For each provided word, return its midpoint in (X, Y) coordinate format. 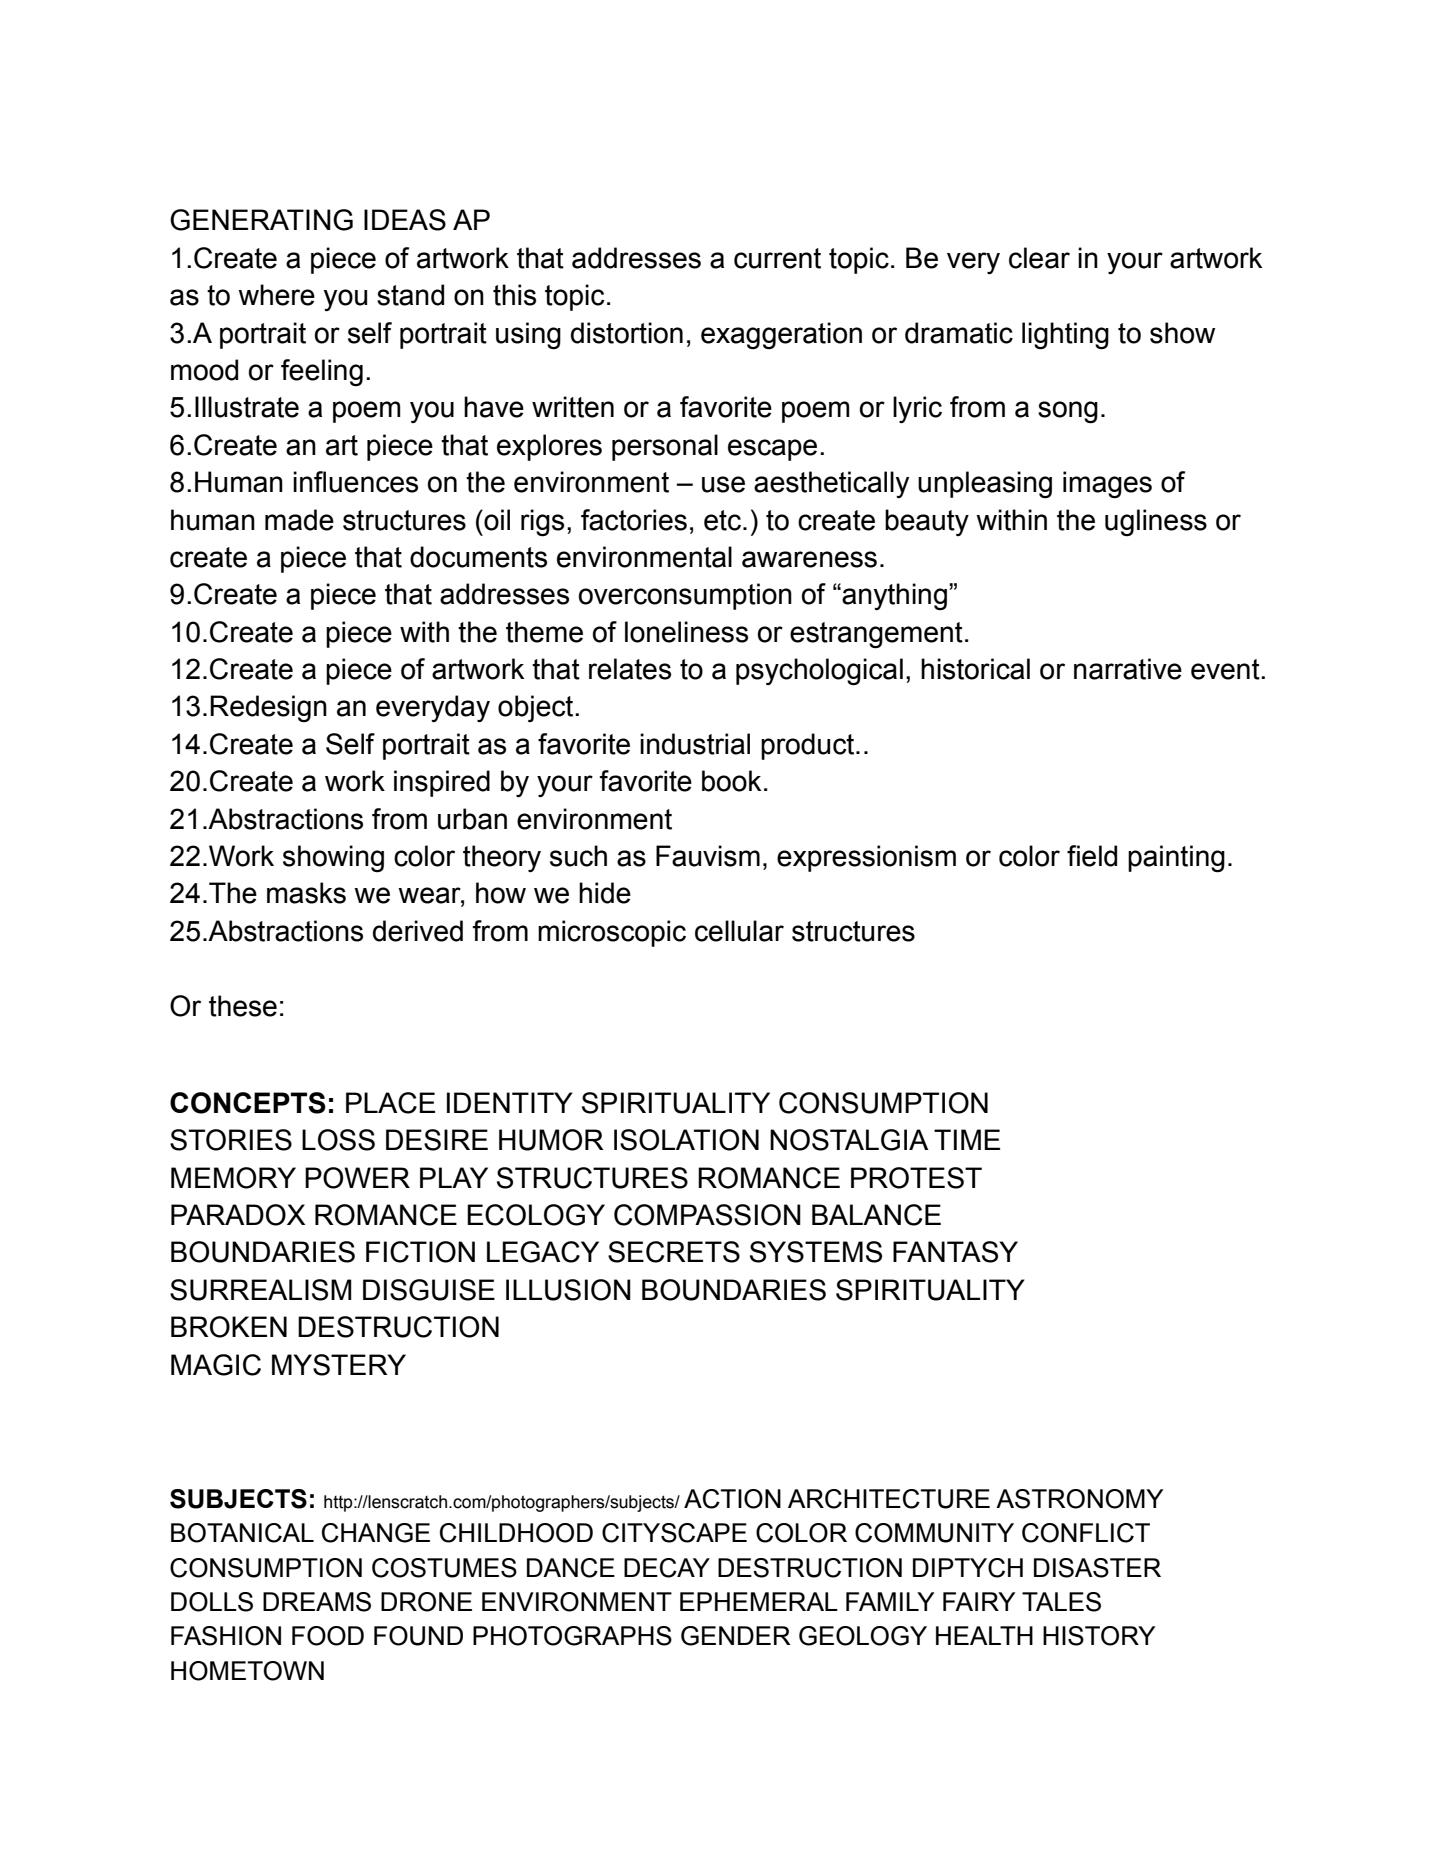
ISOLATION (686, 1140)
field (1092, 856)
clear (1039, 258)
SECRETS (674, 1252)
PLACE (390, 1103)
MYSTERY (339, 1365)
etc (722, 520)
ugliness (1156, 522)
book (732, 781)
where (276, 295)
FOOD (328, 1636)
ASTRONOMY (1079, 1499)
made (299, 520)
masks (306, 893)
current (777, 258)
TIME (967, 1139)
